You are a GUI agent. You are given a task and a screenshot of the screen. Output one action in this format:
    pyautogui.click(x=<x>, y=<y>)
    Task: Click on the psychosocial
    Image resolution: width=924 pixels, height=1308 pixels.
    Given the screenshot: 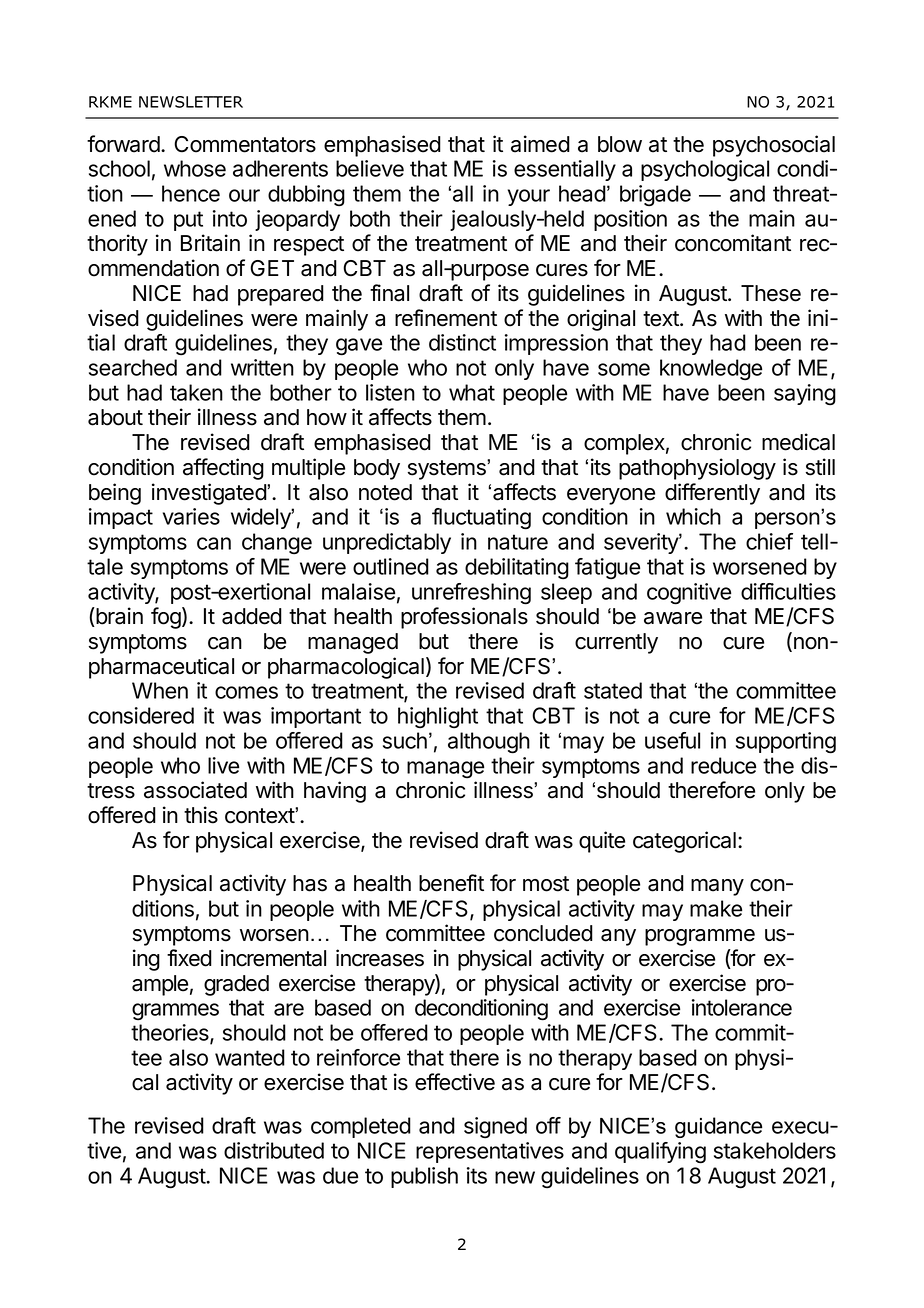 What is the action you would take?
    pyautogui.click(x=774, y=146)
